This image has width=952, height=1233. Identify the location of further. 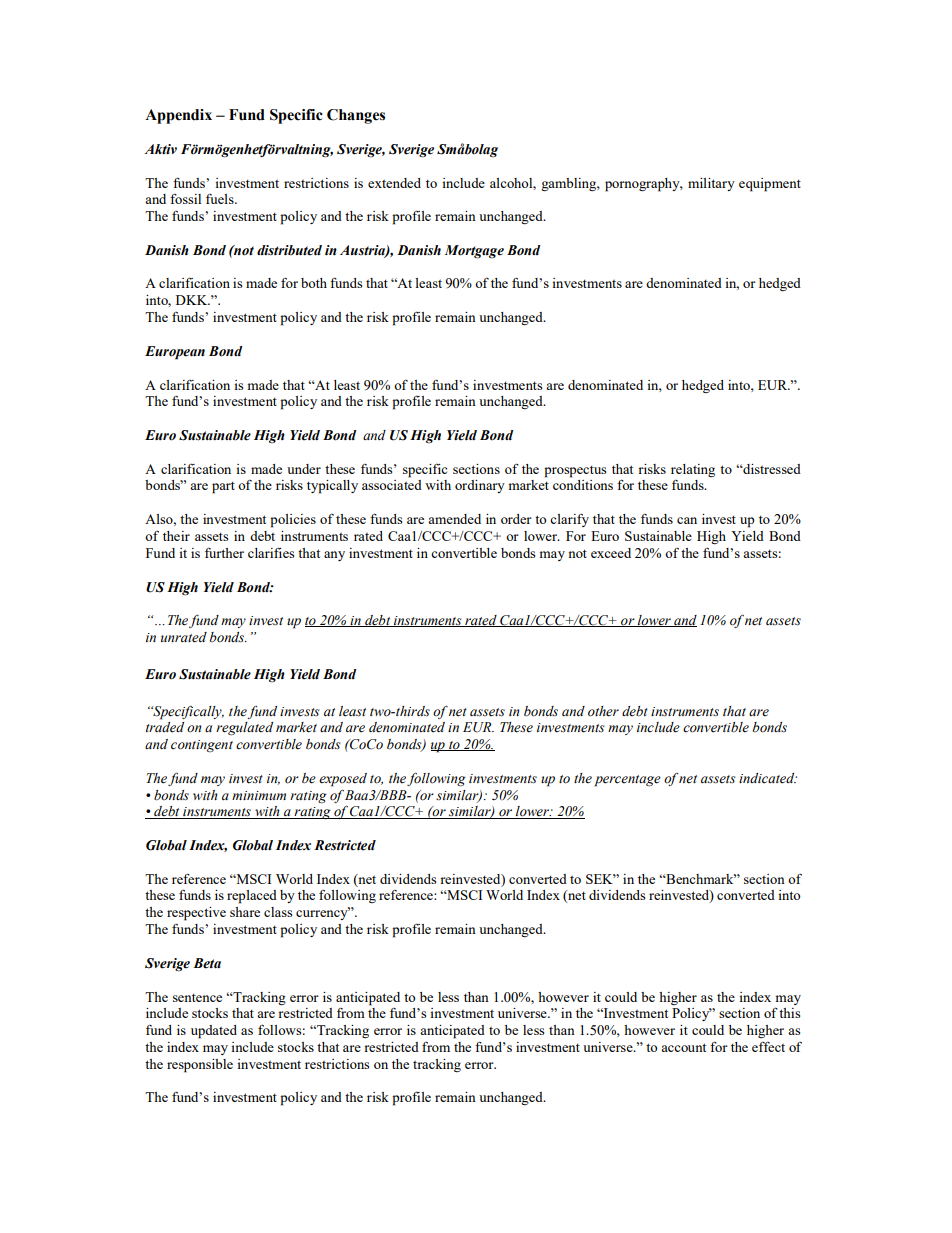
(224, 553).
